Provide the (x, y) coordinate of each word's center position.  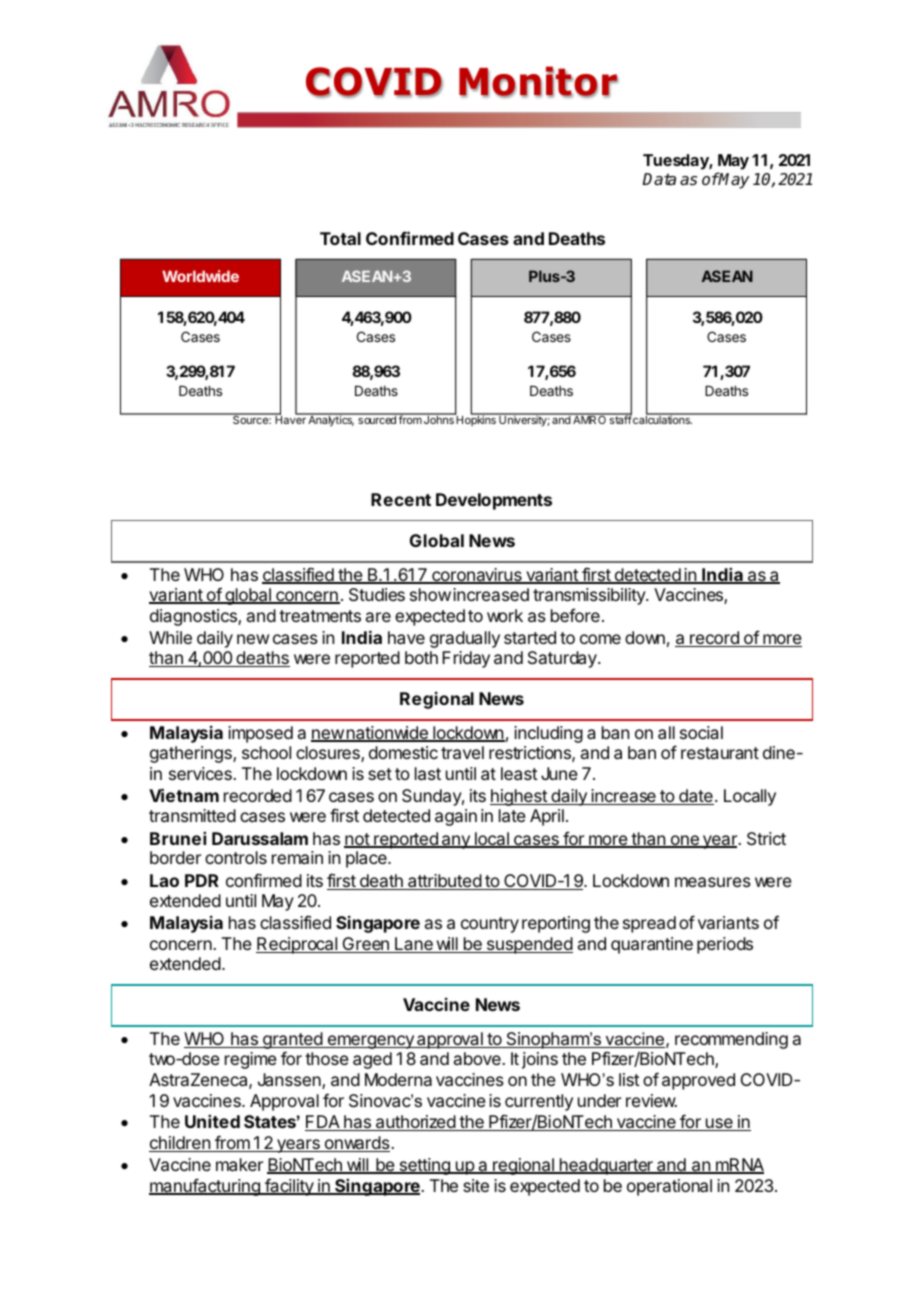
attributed (444, 882)
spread (649, 924)
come (600, 639)
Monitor (538, 82)
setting (424, 1166)
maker (239, 1164)
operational (669, 1187)
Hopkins (476, 420)
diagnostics (194, 617)
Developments (494, 501)
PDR (202, 880)
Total (340, 238)
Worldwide (200, 276)
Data (659, 179)
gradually (465, 639)
